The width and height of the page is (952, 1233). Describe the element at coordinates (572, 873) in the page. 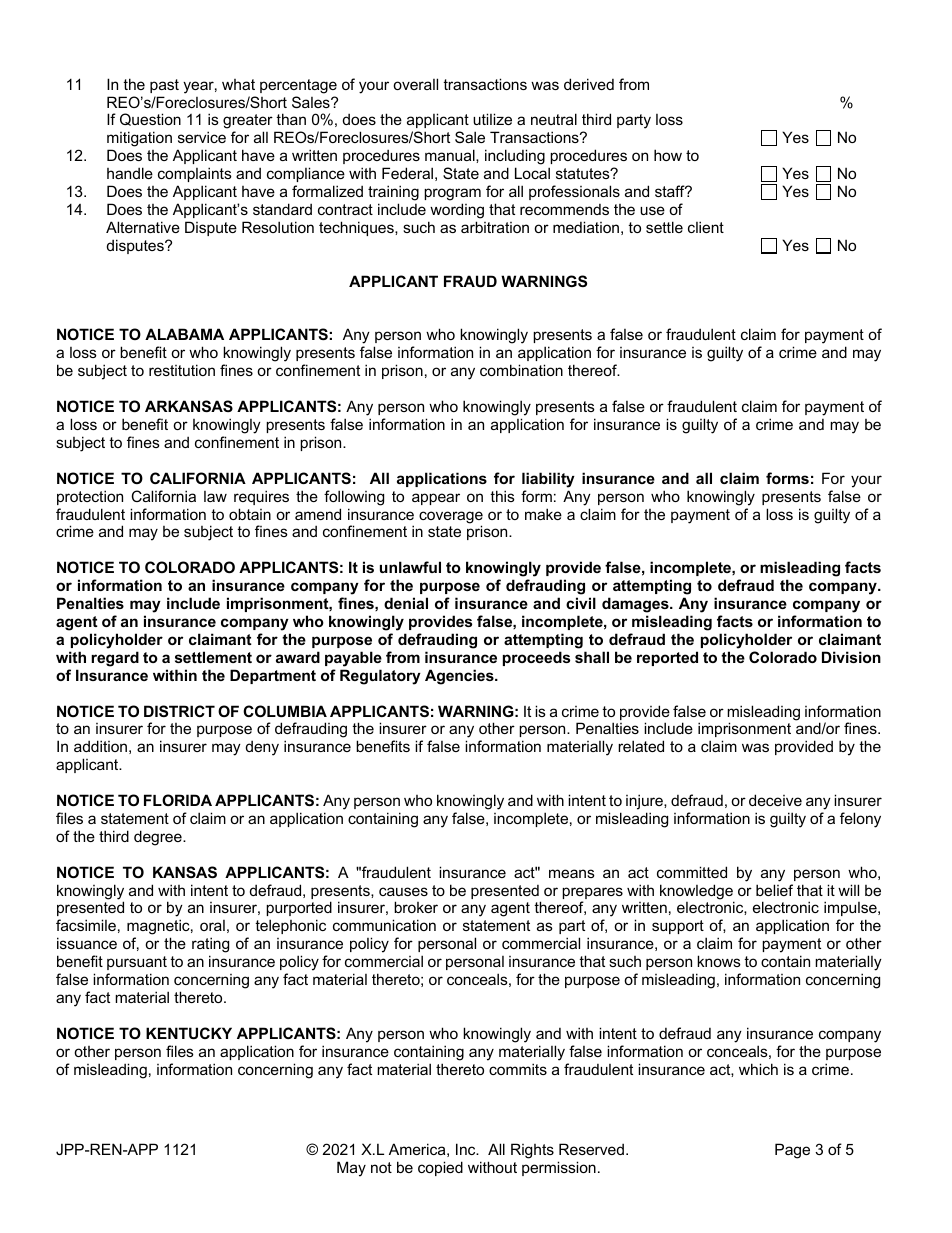

I see `means` at that location.
